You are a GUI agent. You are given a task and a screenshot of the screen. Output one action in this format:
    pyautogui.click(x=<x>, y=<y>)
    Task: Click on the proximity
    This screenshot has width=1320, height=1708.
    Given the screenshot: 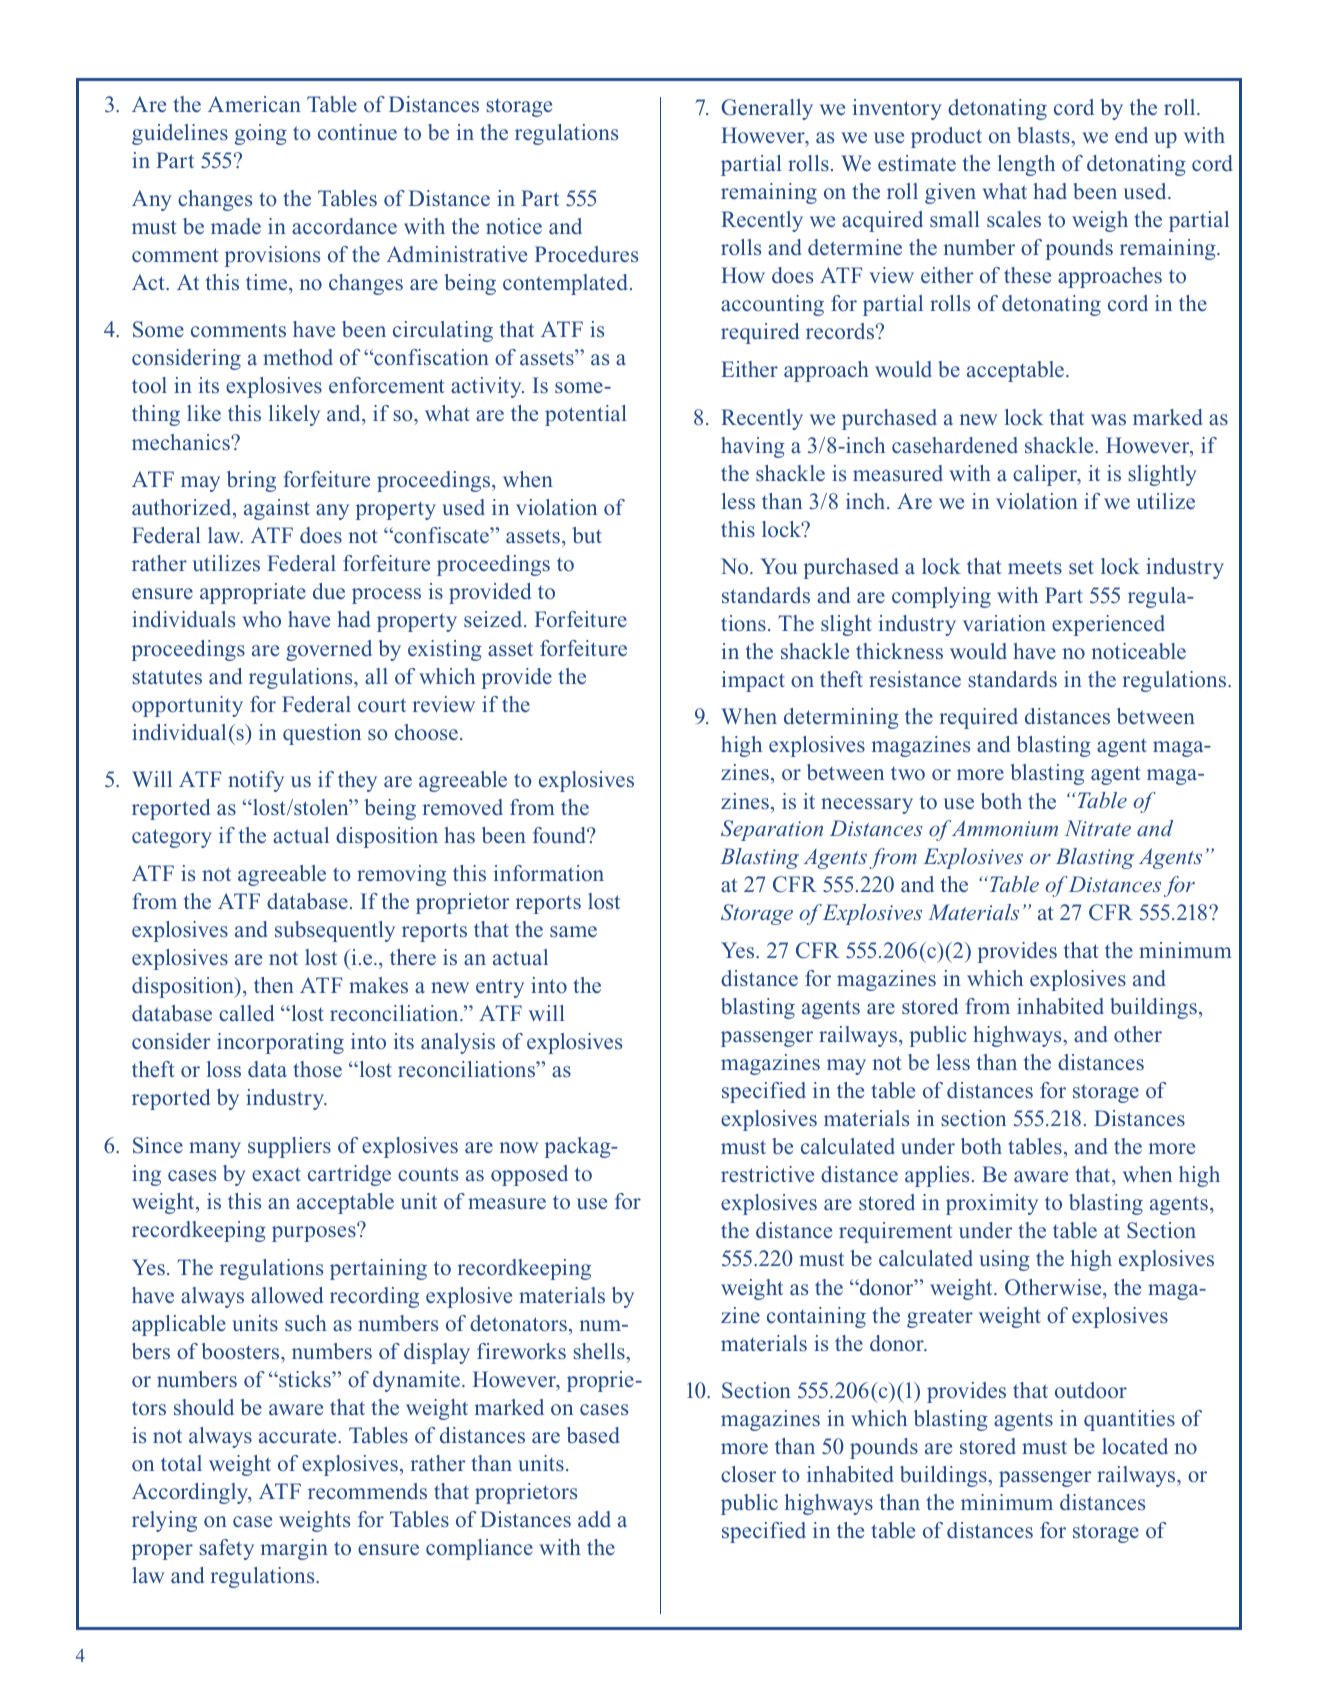 What is the action you would take?
    pyautogui.click(x=992, y=1204)
